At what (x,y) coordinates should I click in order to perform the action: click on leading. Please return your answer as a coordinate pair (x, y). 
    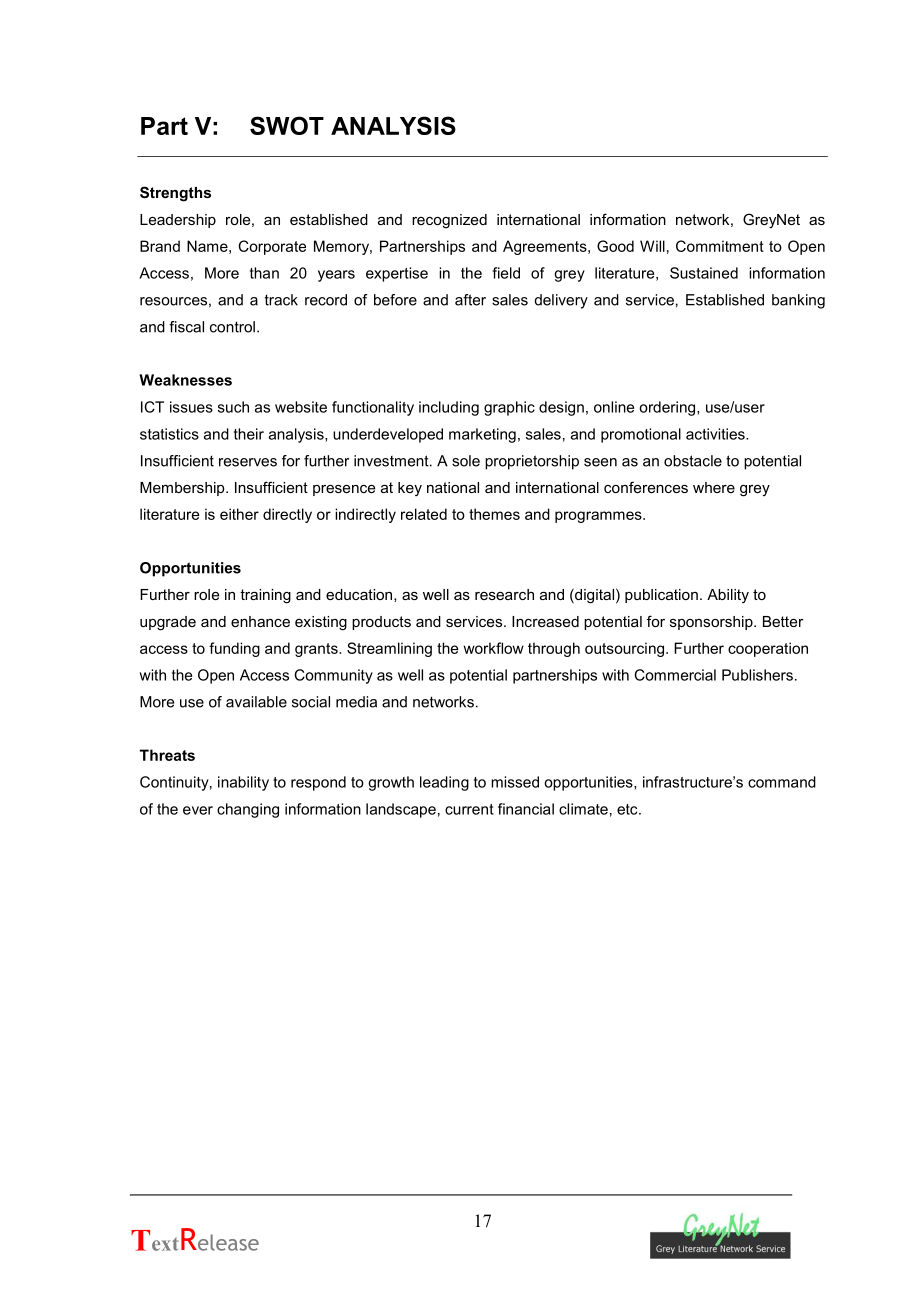
    Looking at the image, I should click on (444, 783).
